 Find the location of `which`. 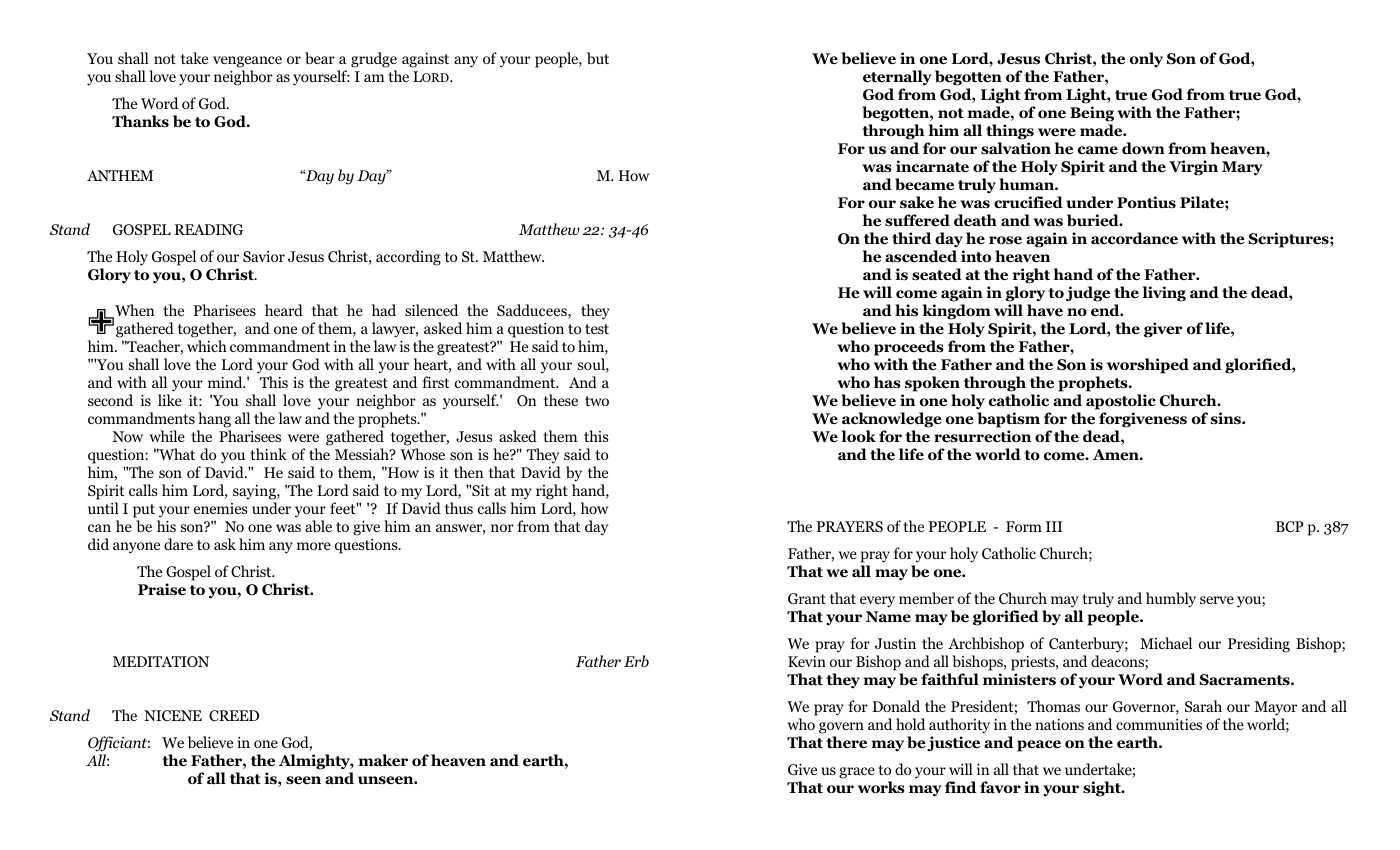

which is located at coordinates (207, 346).
